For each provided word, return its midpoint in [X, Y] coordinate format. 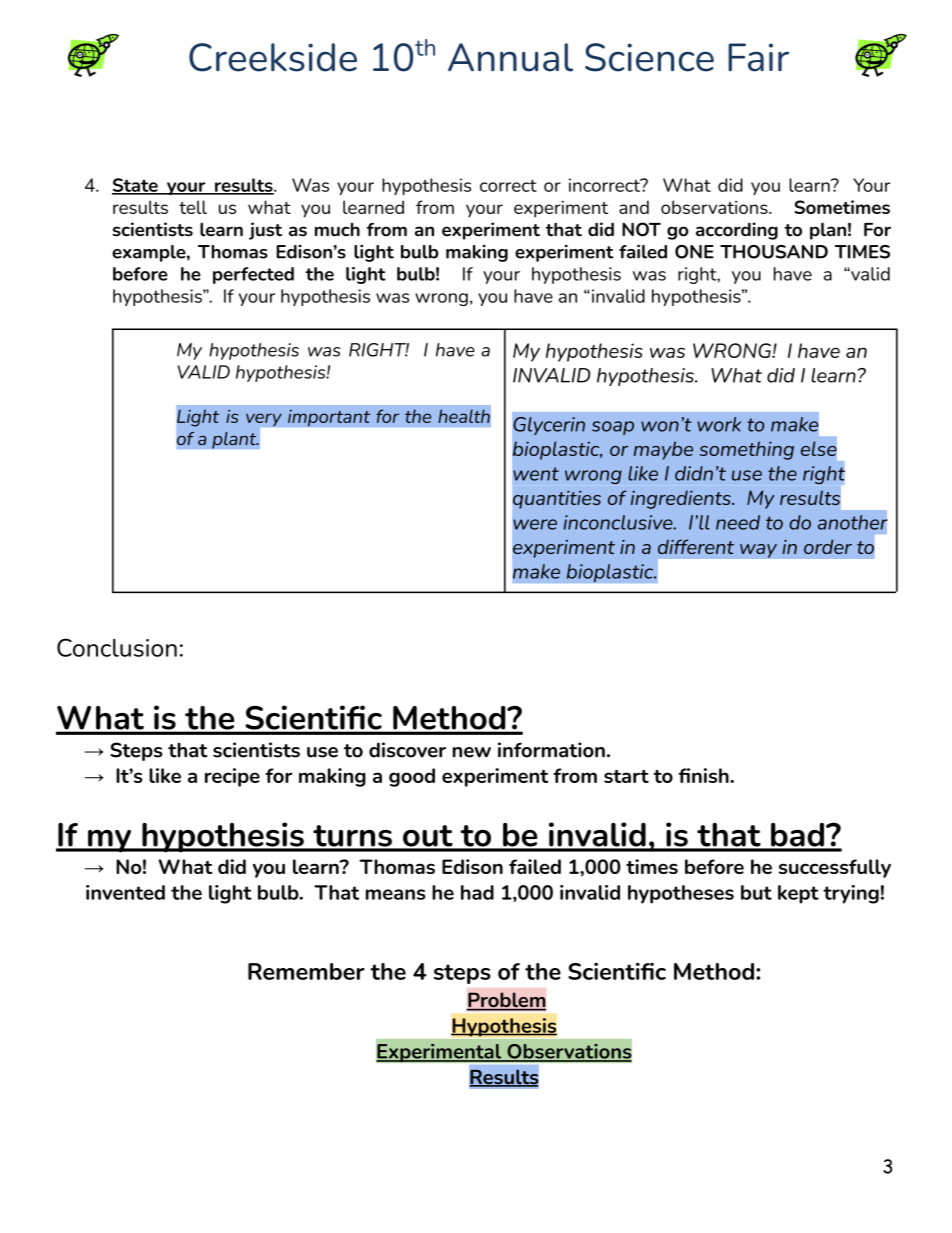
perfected [253, 275]
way [758, 551]
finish [704, 775]
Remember [306, 971]
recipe [232, 777]
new [472, 752]
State [136, 186]
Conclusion [117, 647]
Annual [510, 57]
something [747, 450]
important [329, 418]
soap [613, 428]
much [337, 230]
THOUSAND [774, 252]
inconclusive [619, 522]
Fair [758, 57]
